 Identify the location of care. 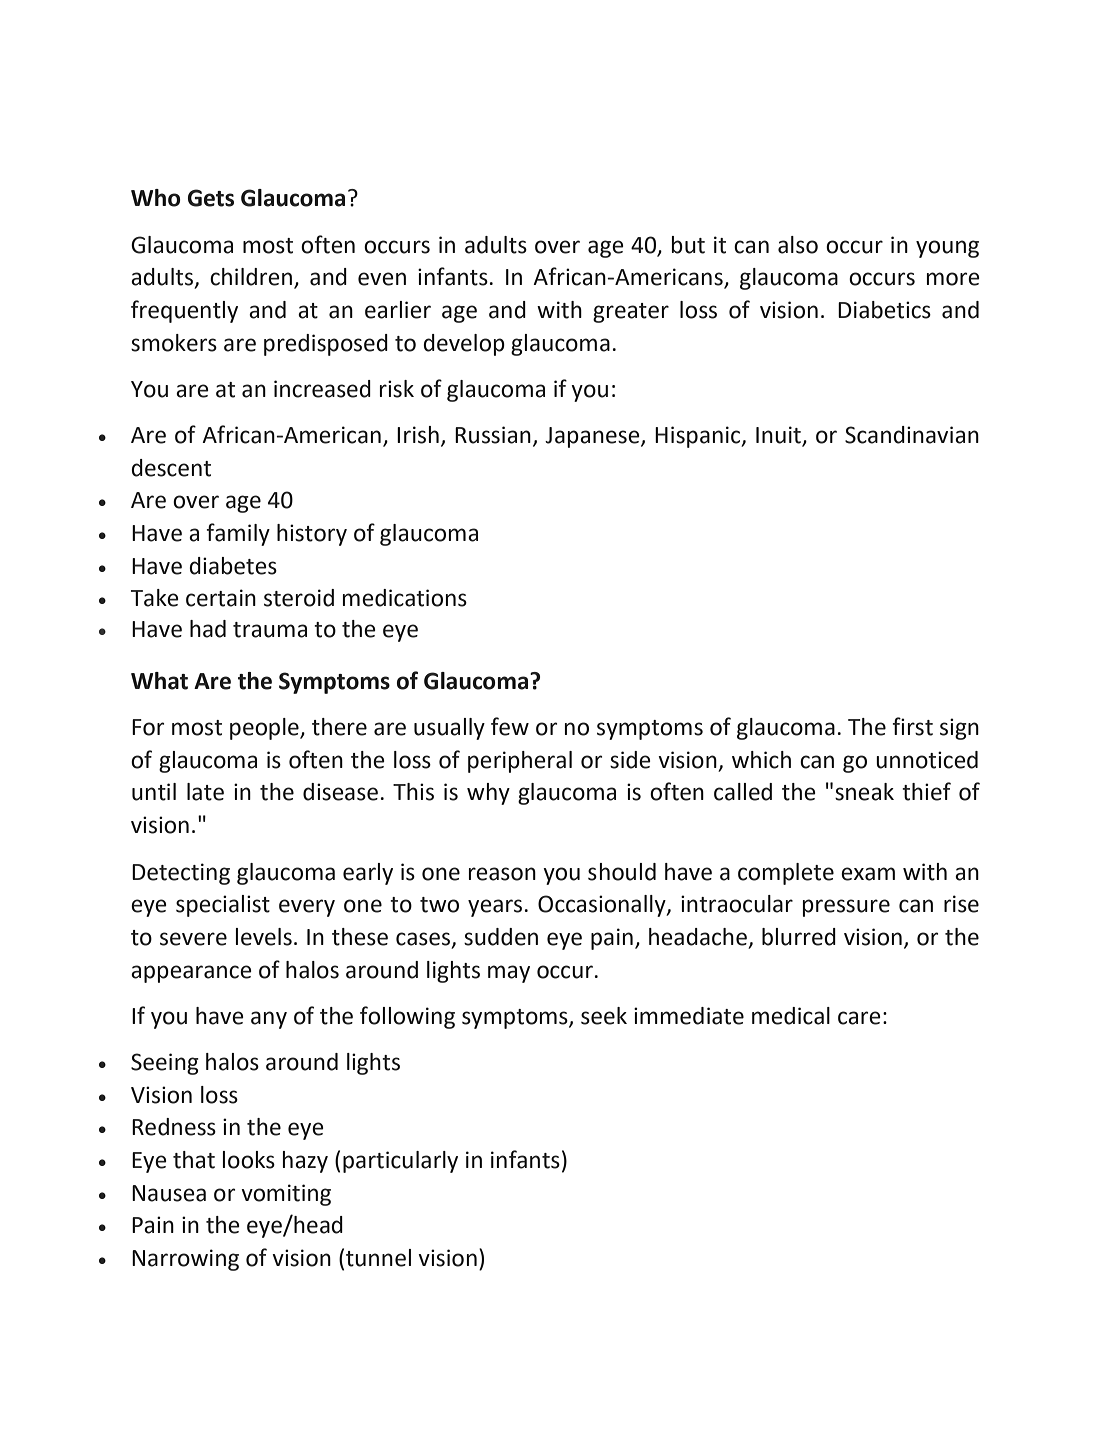
(859, 1018).
